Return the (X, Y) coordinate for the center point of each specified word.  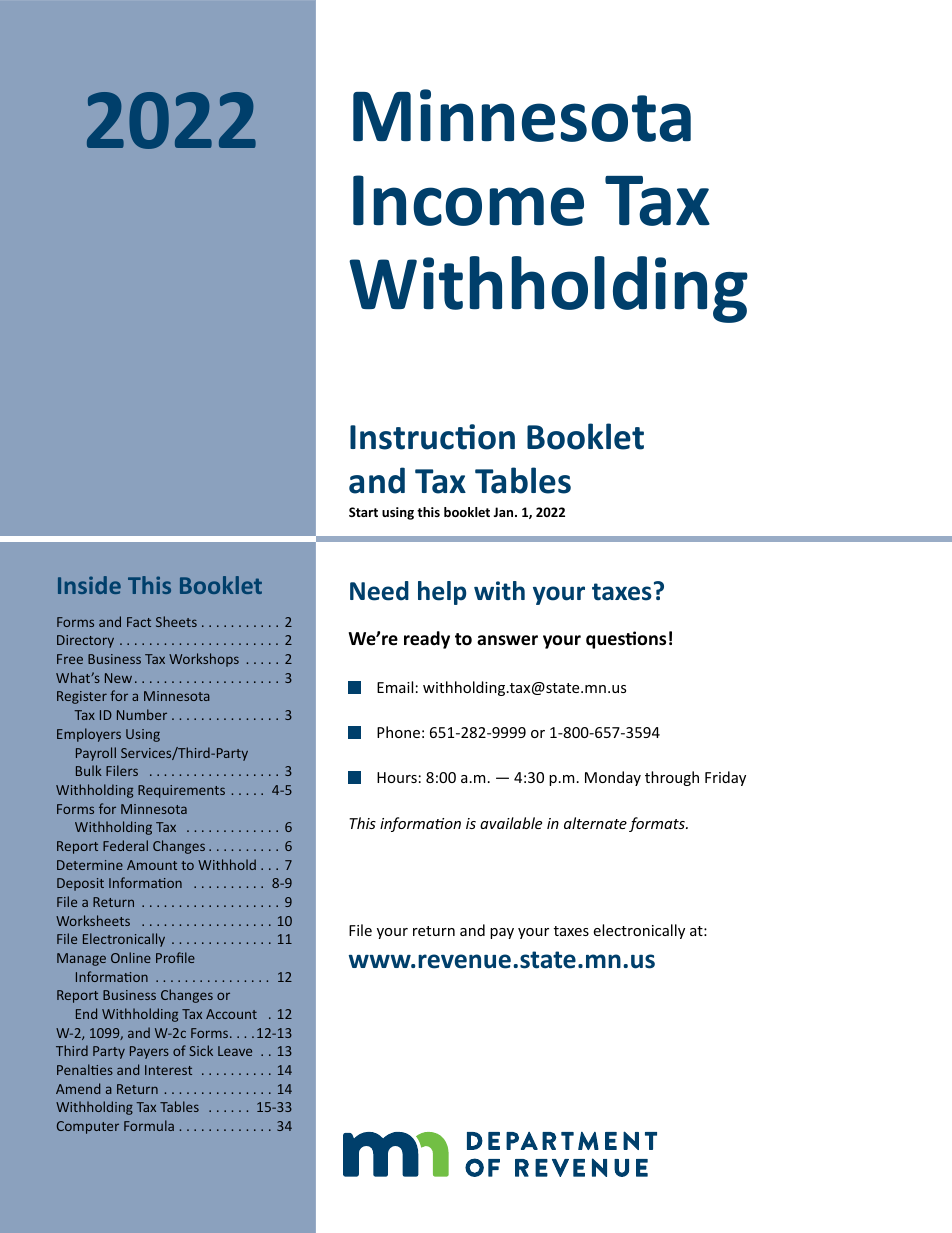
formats (658, 824)
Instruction (432, 437)
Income (468, 200)
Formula (149, 1125)
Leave (235, 1051)
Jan (505, 512)
